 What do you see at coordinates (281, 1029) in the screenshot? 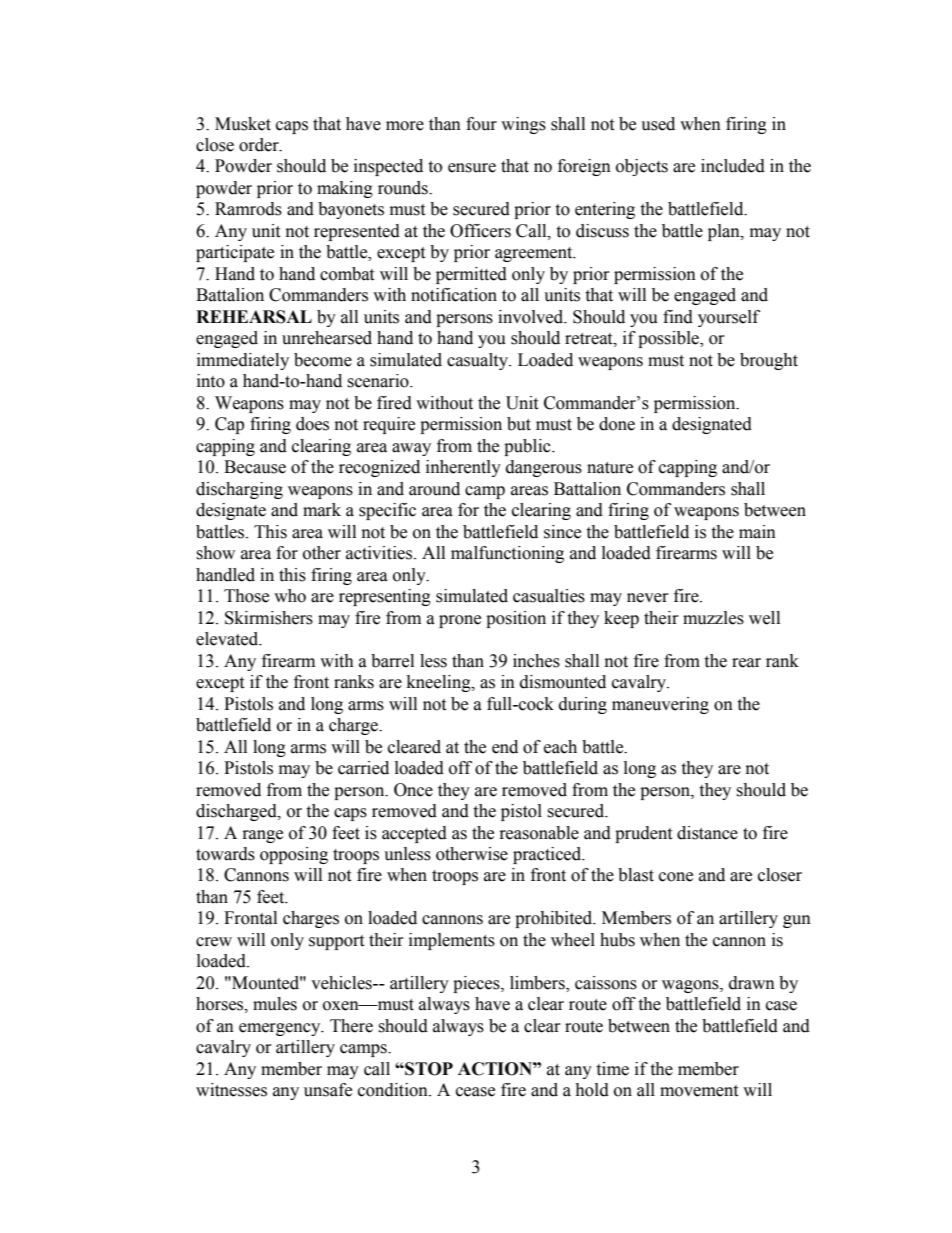
I see `emergency` at bounding box center [281, 1029].
